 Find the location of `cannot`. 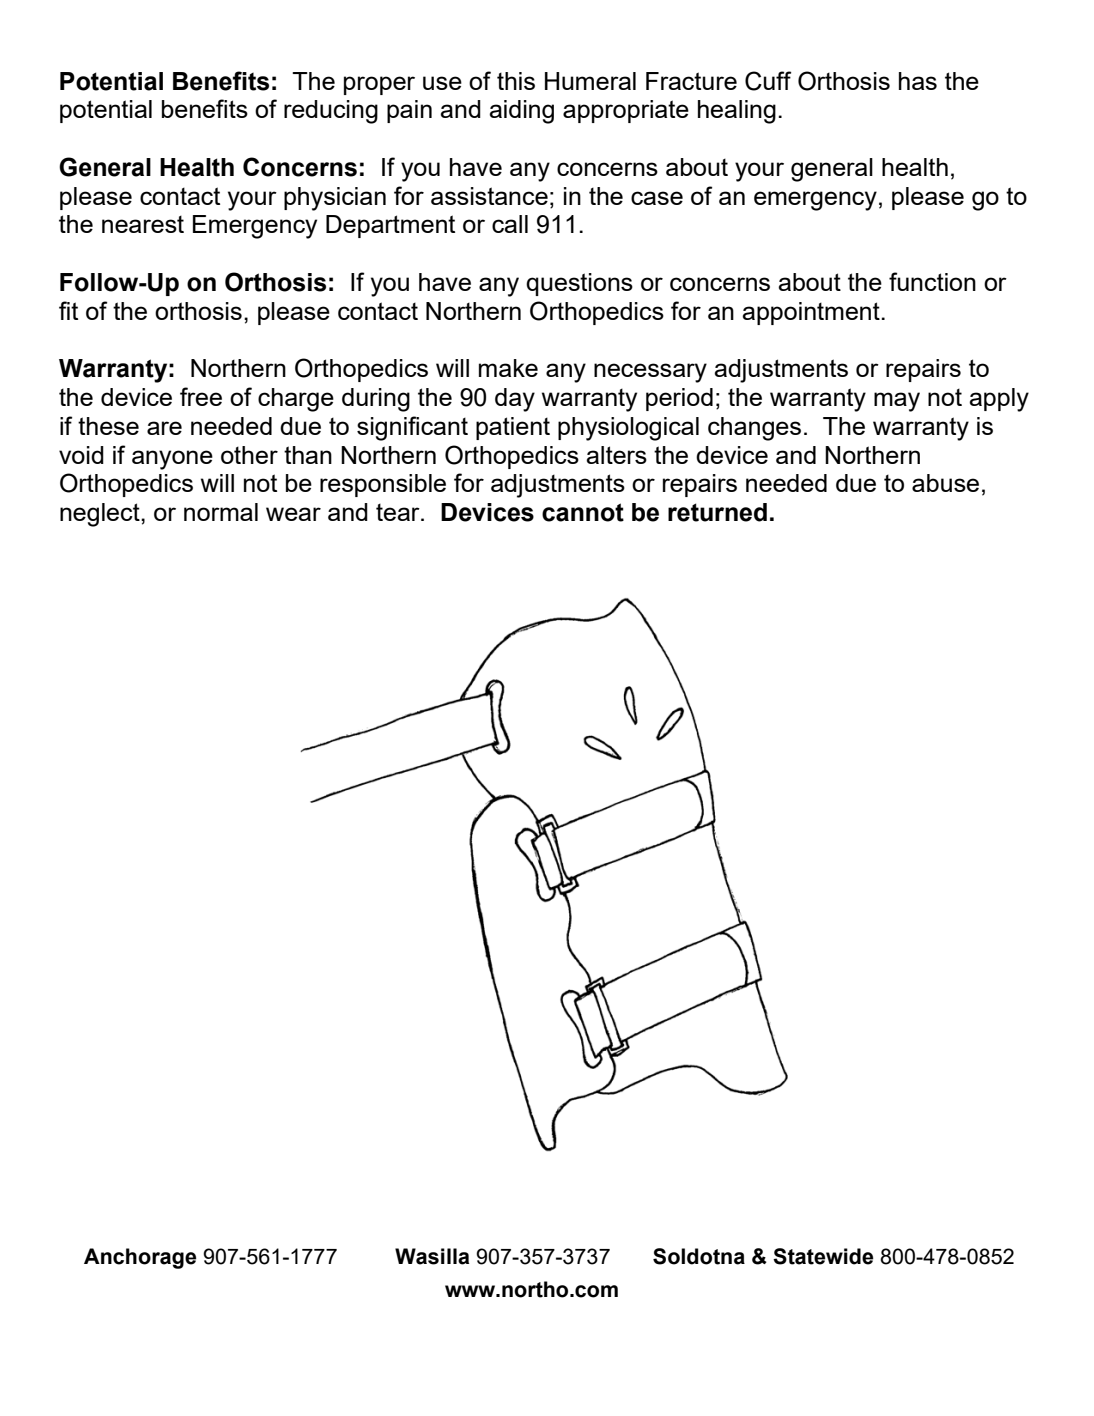

cannot is located at coordinates (583, 512).
